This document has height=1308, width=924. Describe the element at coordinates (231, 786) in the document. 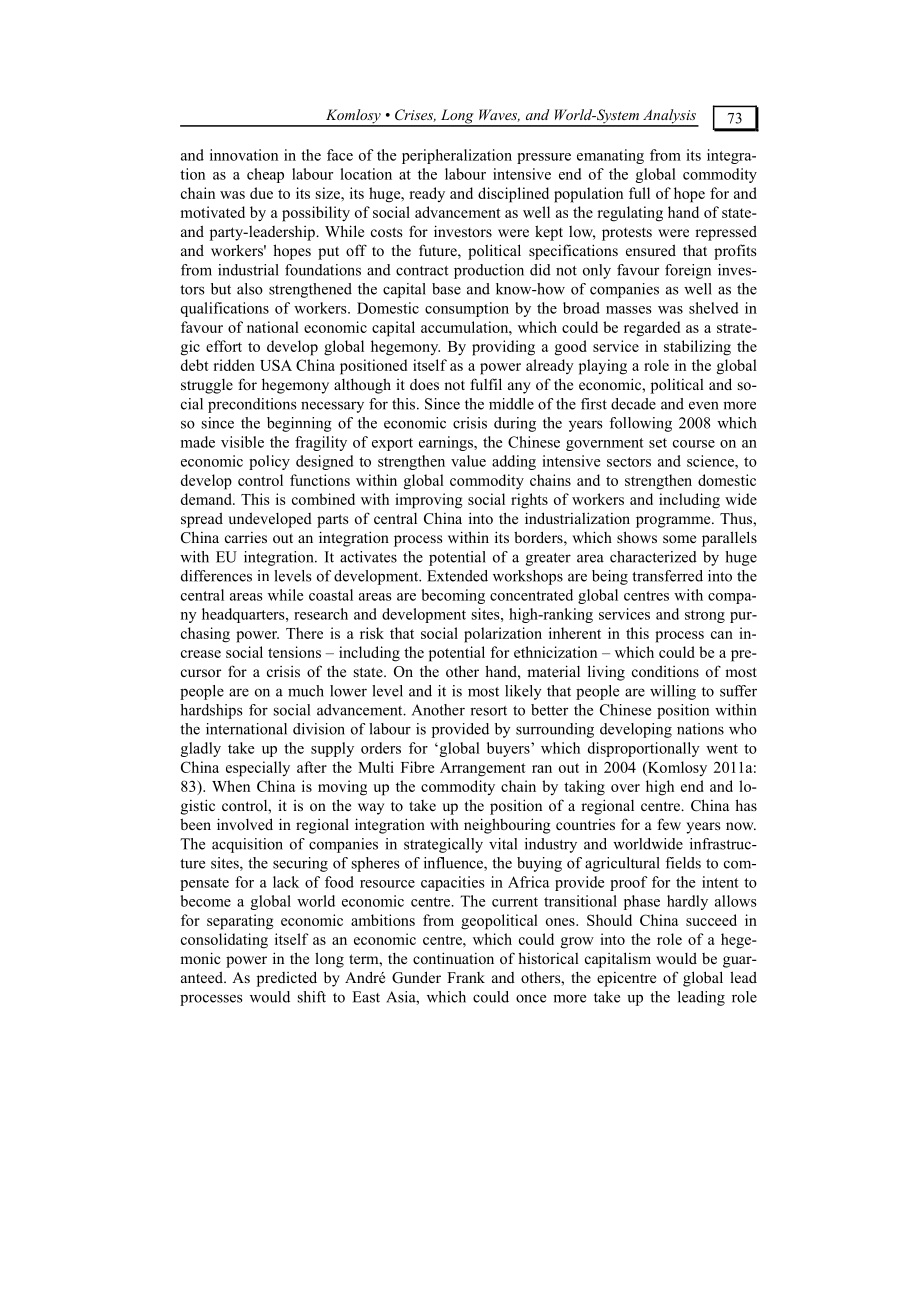

I see `When` at that location.
